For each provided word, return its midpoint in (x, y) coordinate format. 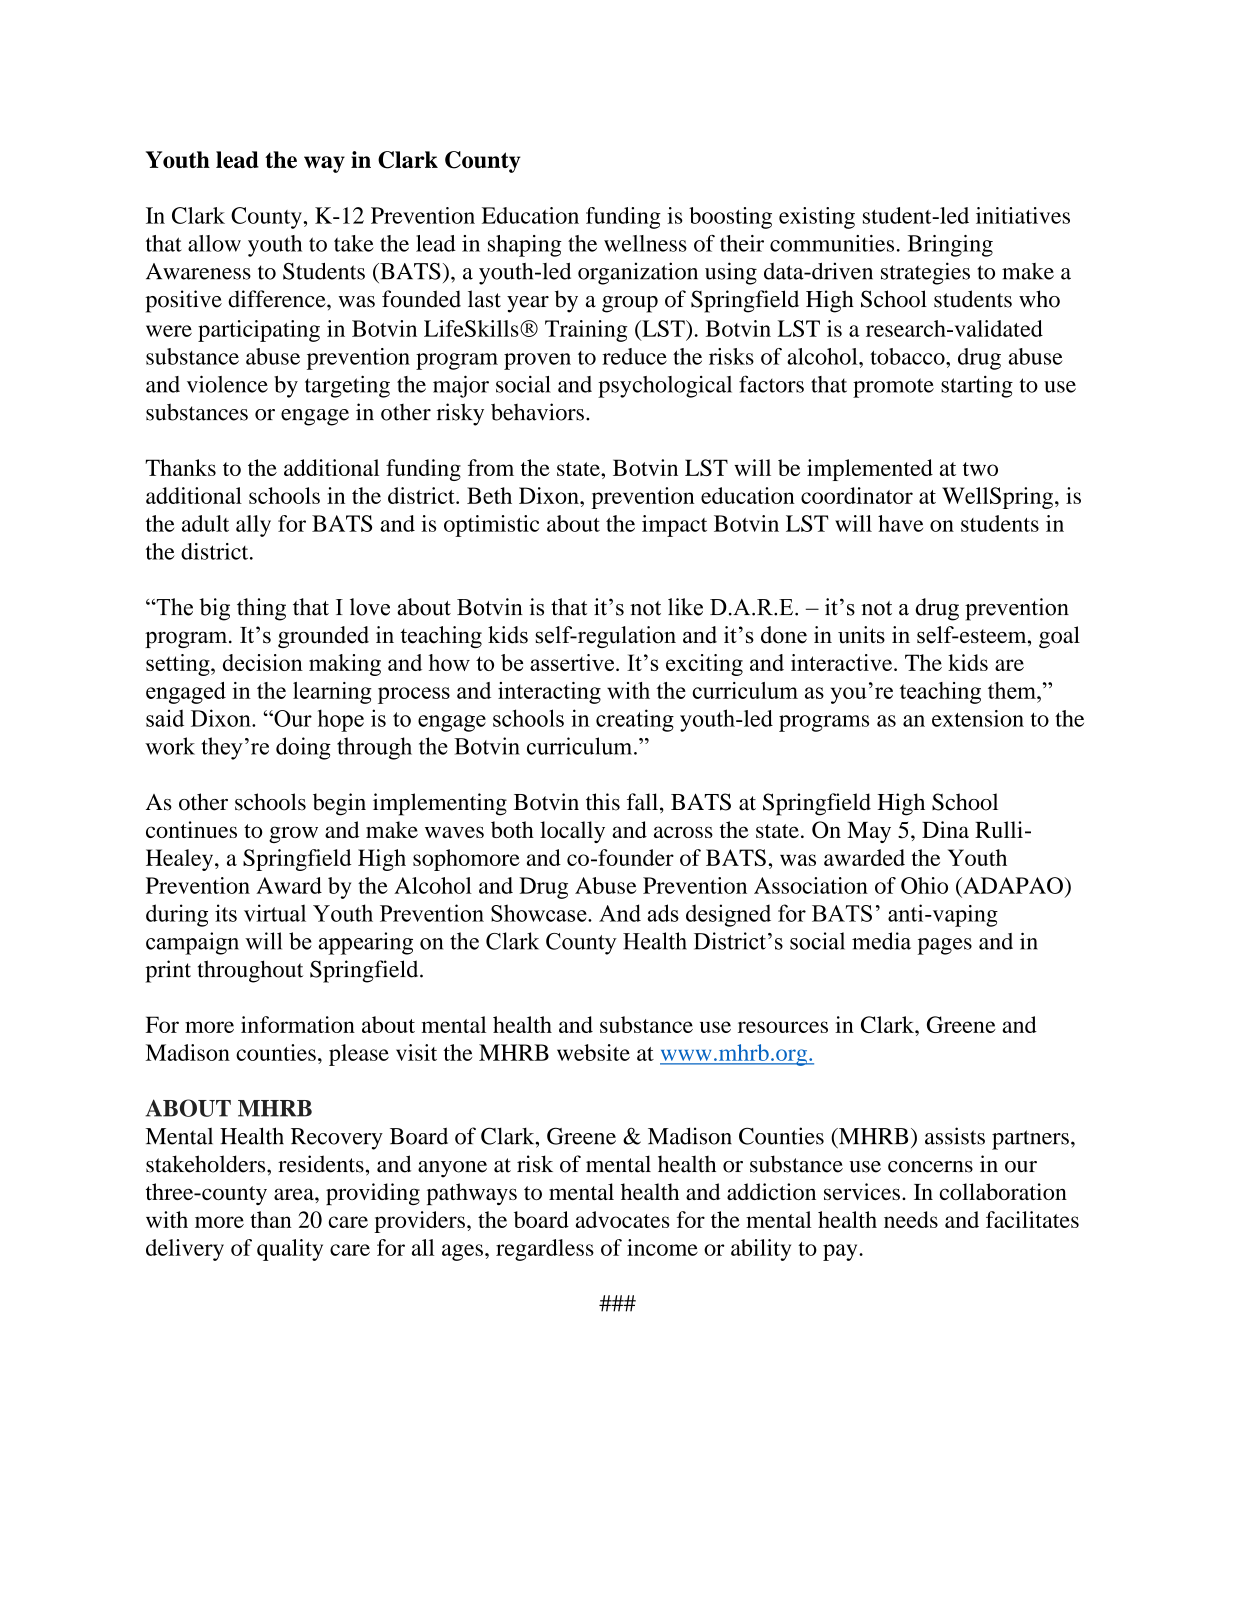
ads (663, 913)
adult (205, 523)
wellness (645, 243)
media (881, 941)
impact (674, 526)
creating (635, 720)
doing (303, 748)
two (980, 469)
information (298, 1024)
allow (214, 243)
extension (978, 718)
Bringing (950, 246)
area (295, 1194)
